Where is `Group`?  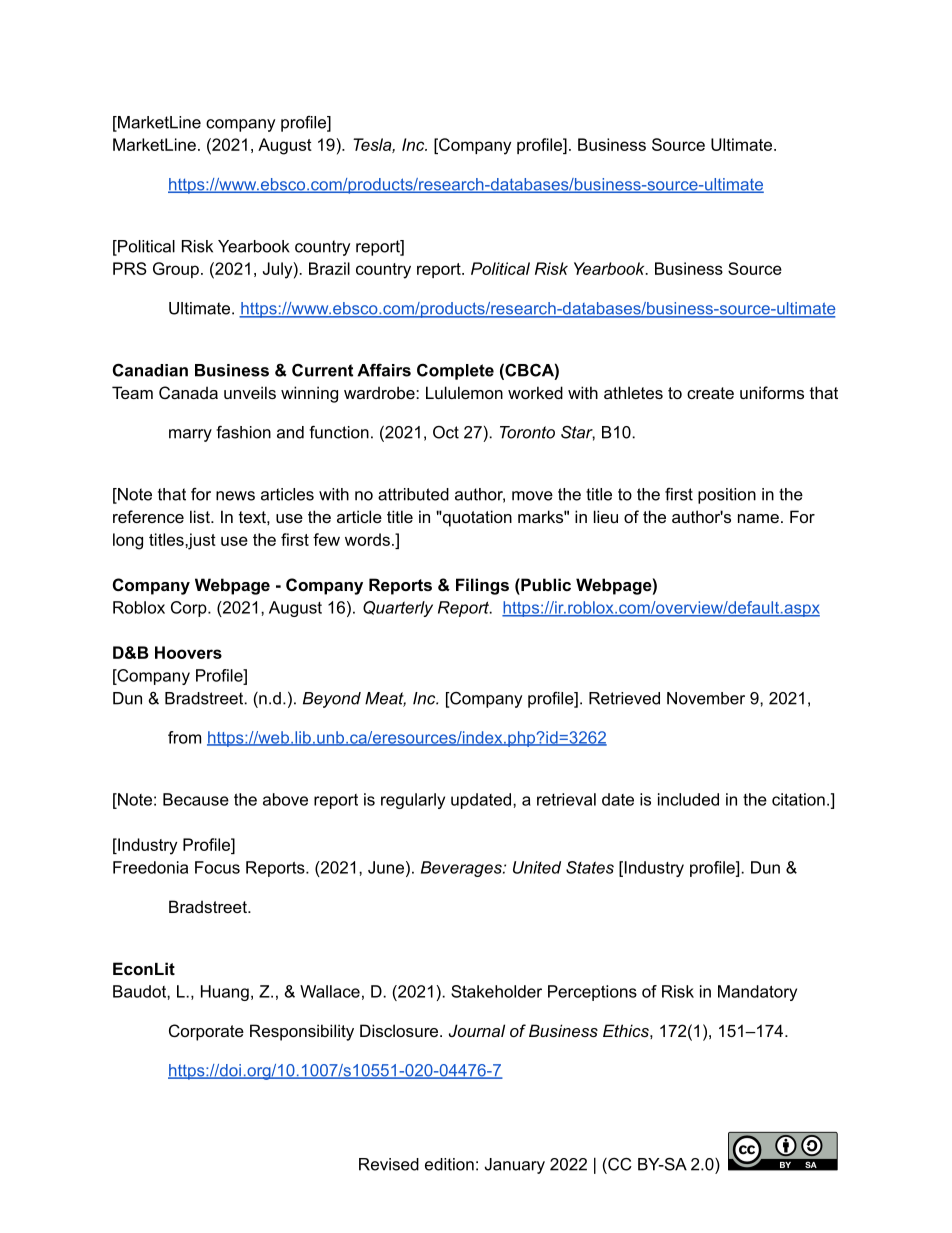 Group is located at coordinates (176, 270).
